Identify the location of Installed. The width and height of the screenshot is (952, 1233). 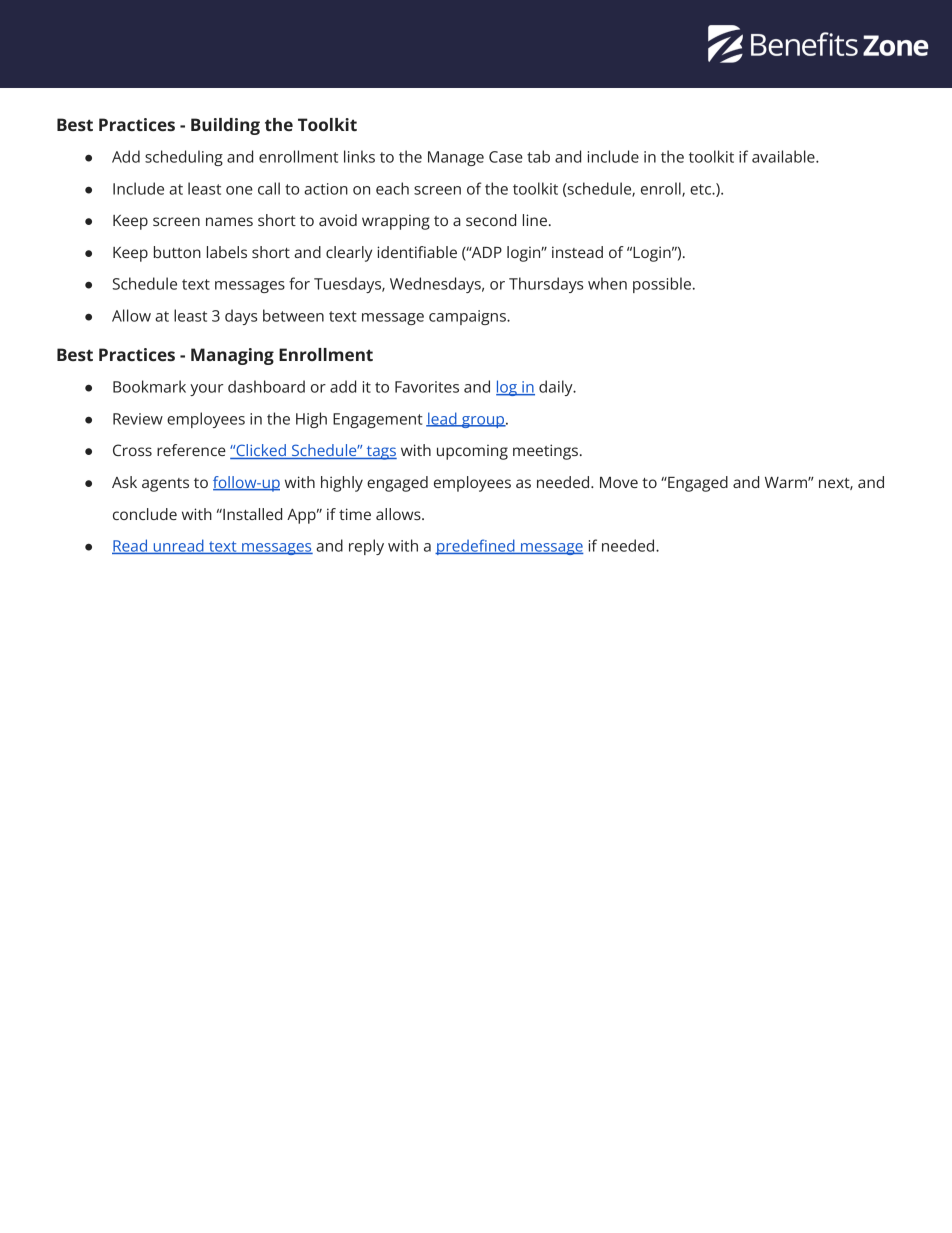
(251, 514).
